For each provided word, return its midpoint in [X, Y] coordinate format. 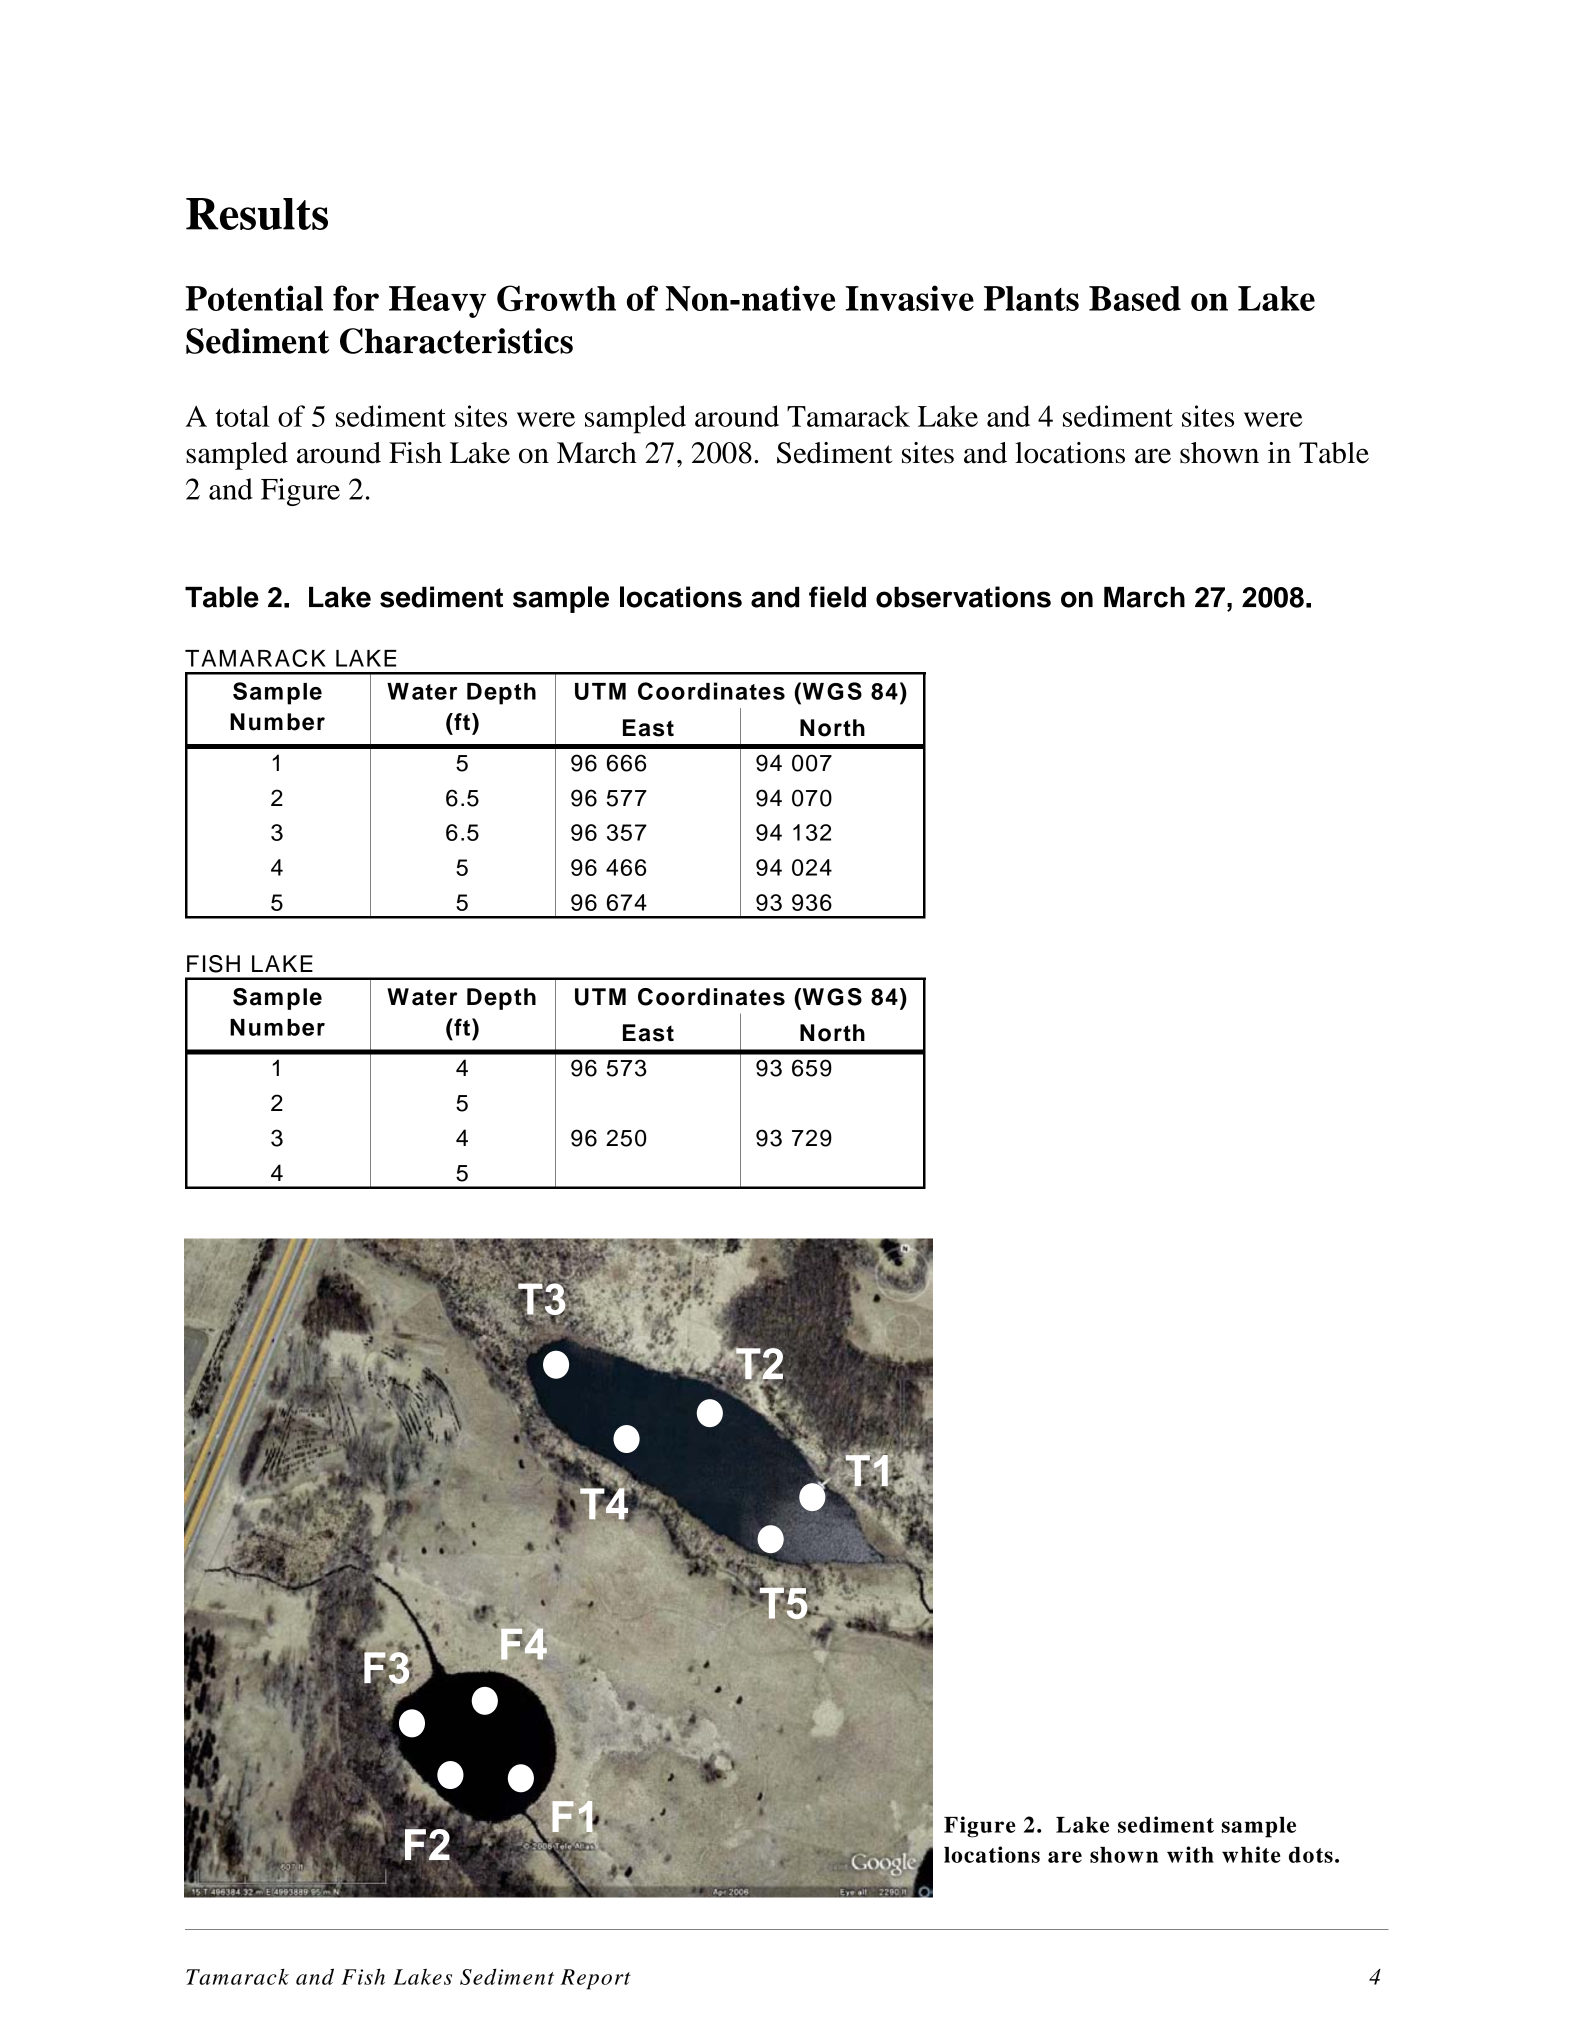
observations [963, 597]
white [1251, 1854]
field [837, 597]
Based [1135, 298]
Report [595, 1979]
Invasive [910, 298]
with [1190, 1854]
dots [1311, 1855]
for [356, 298]
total [242, 416]
